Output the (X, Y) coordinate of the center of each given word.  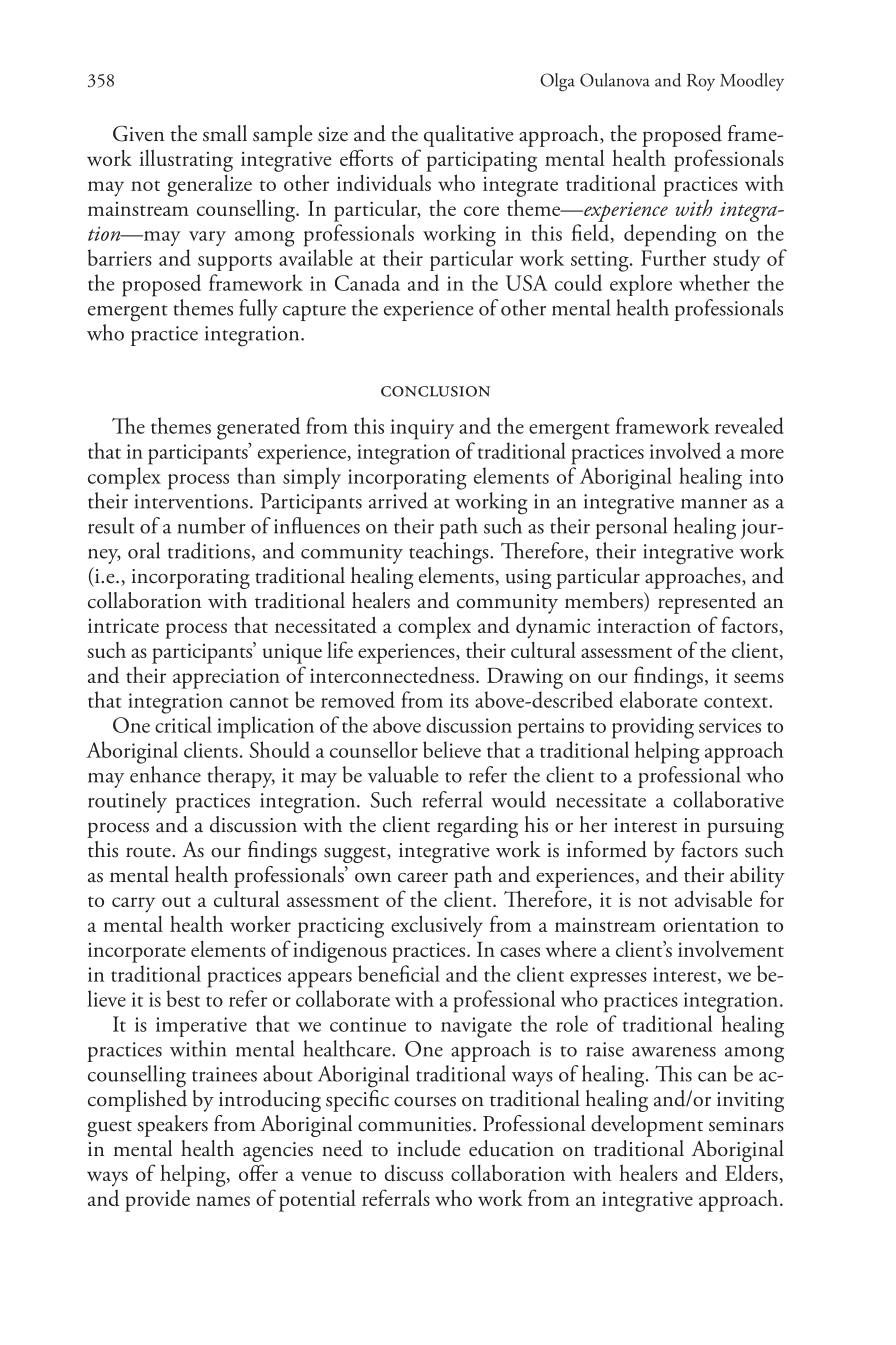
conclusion (435, 391)
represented (707, 603)
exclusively (437, 926)
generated (258, 428)
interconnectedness (393, 675)
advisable (713, 898)
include (429, 1148)
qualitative (469, 136)
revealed (749, 425)
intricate (123, 625)
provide (157, 1201)
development (647, 1126)
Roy (701, 82)
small (225, 133)
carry (133, 905)
